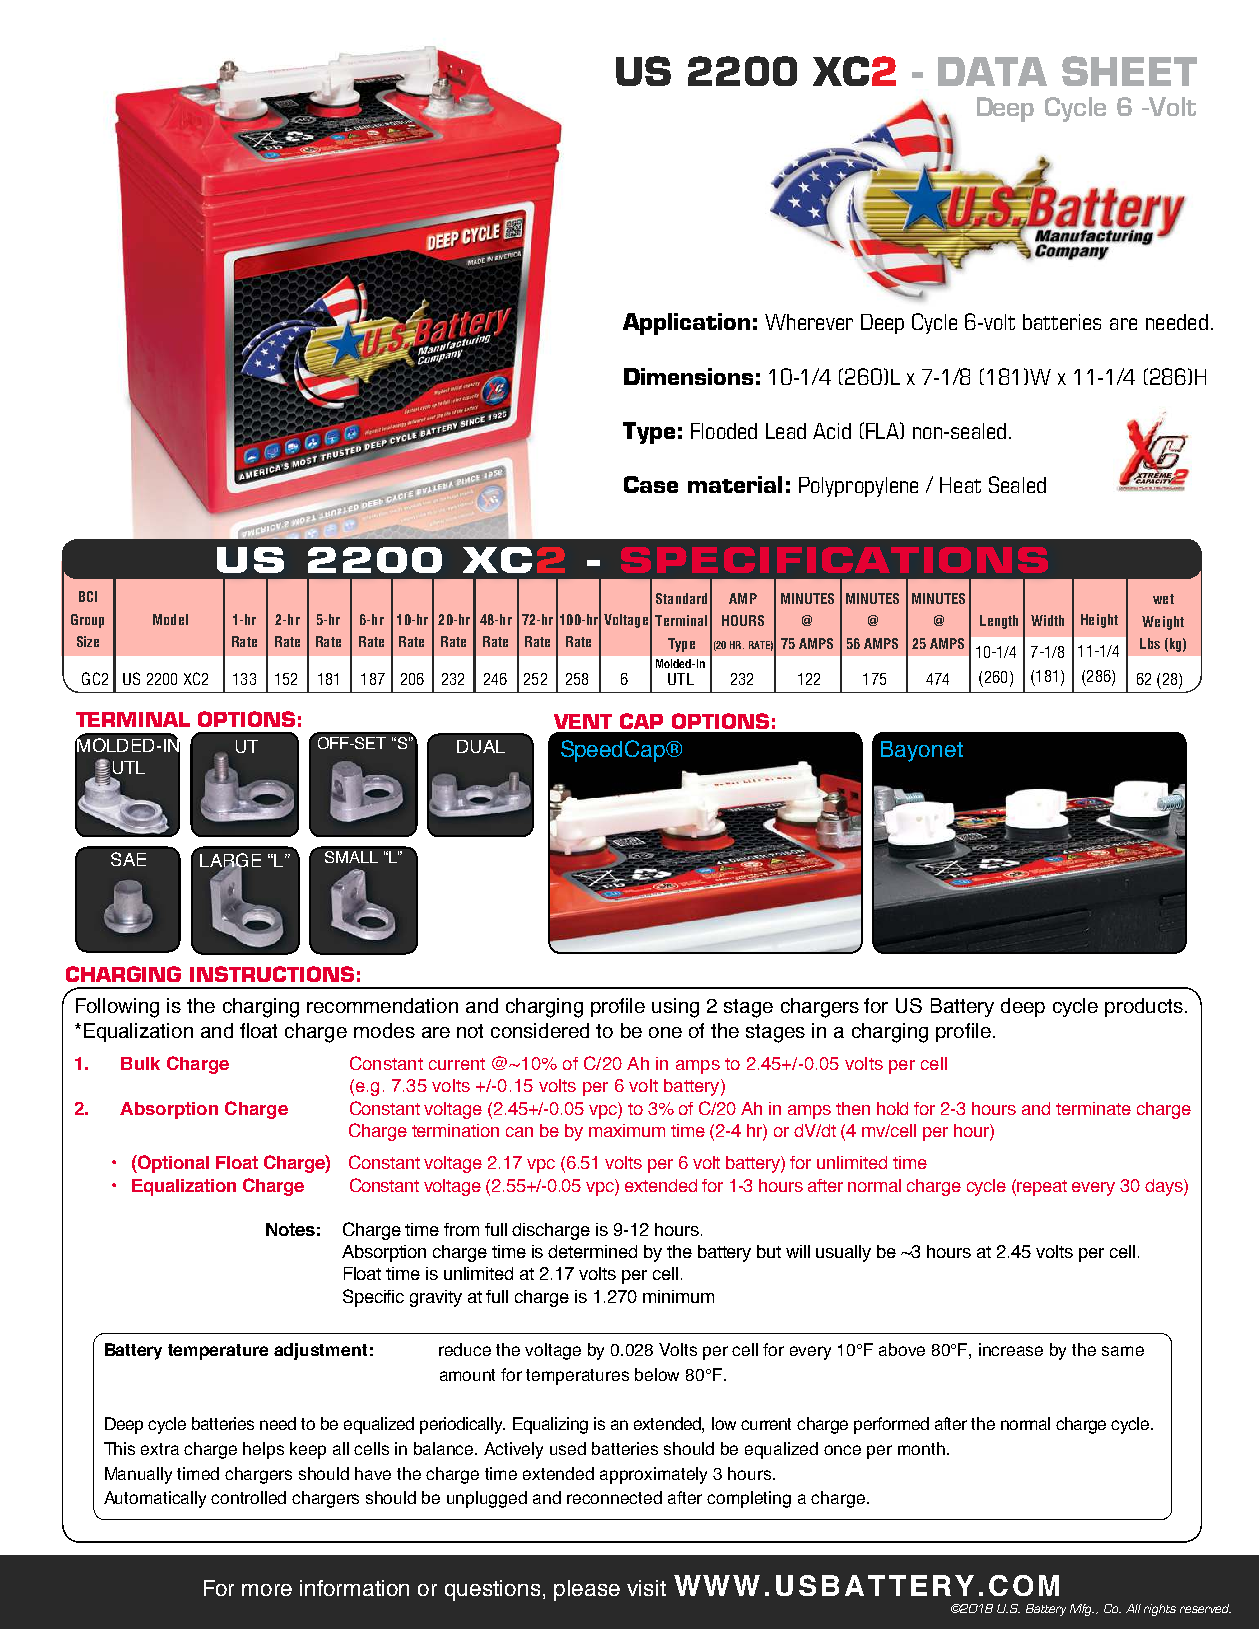 This screenshot has width=1259, height=1629. What do you see at coordinates (267, 1590) in the screenshot?
I see `more` at bounding box center [267, 1590].
